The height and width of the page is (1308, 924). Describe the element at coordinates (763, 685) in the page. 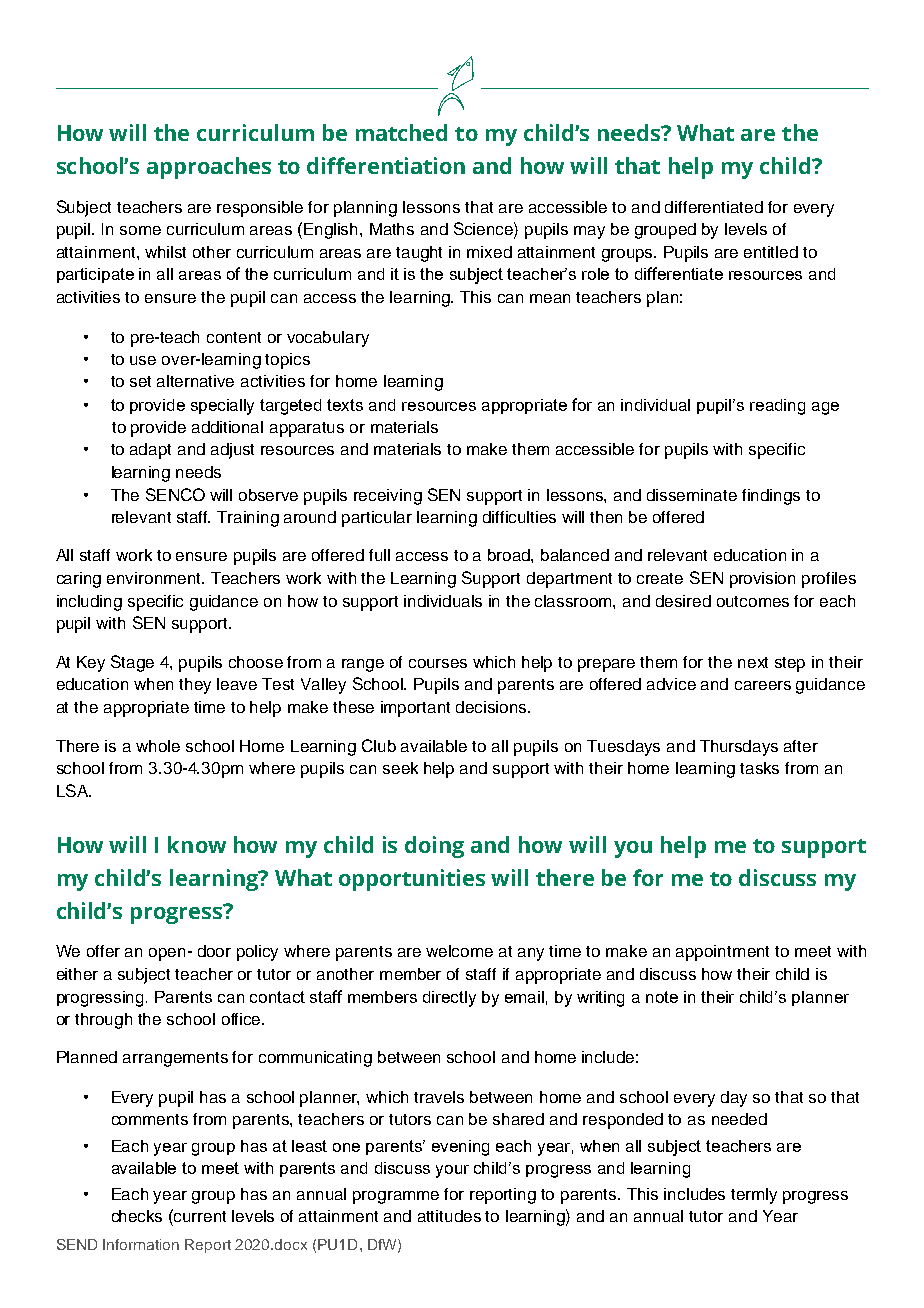

I see `careers` at that location.
